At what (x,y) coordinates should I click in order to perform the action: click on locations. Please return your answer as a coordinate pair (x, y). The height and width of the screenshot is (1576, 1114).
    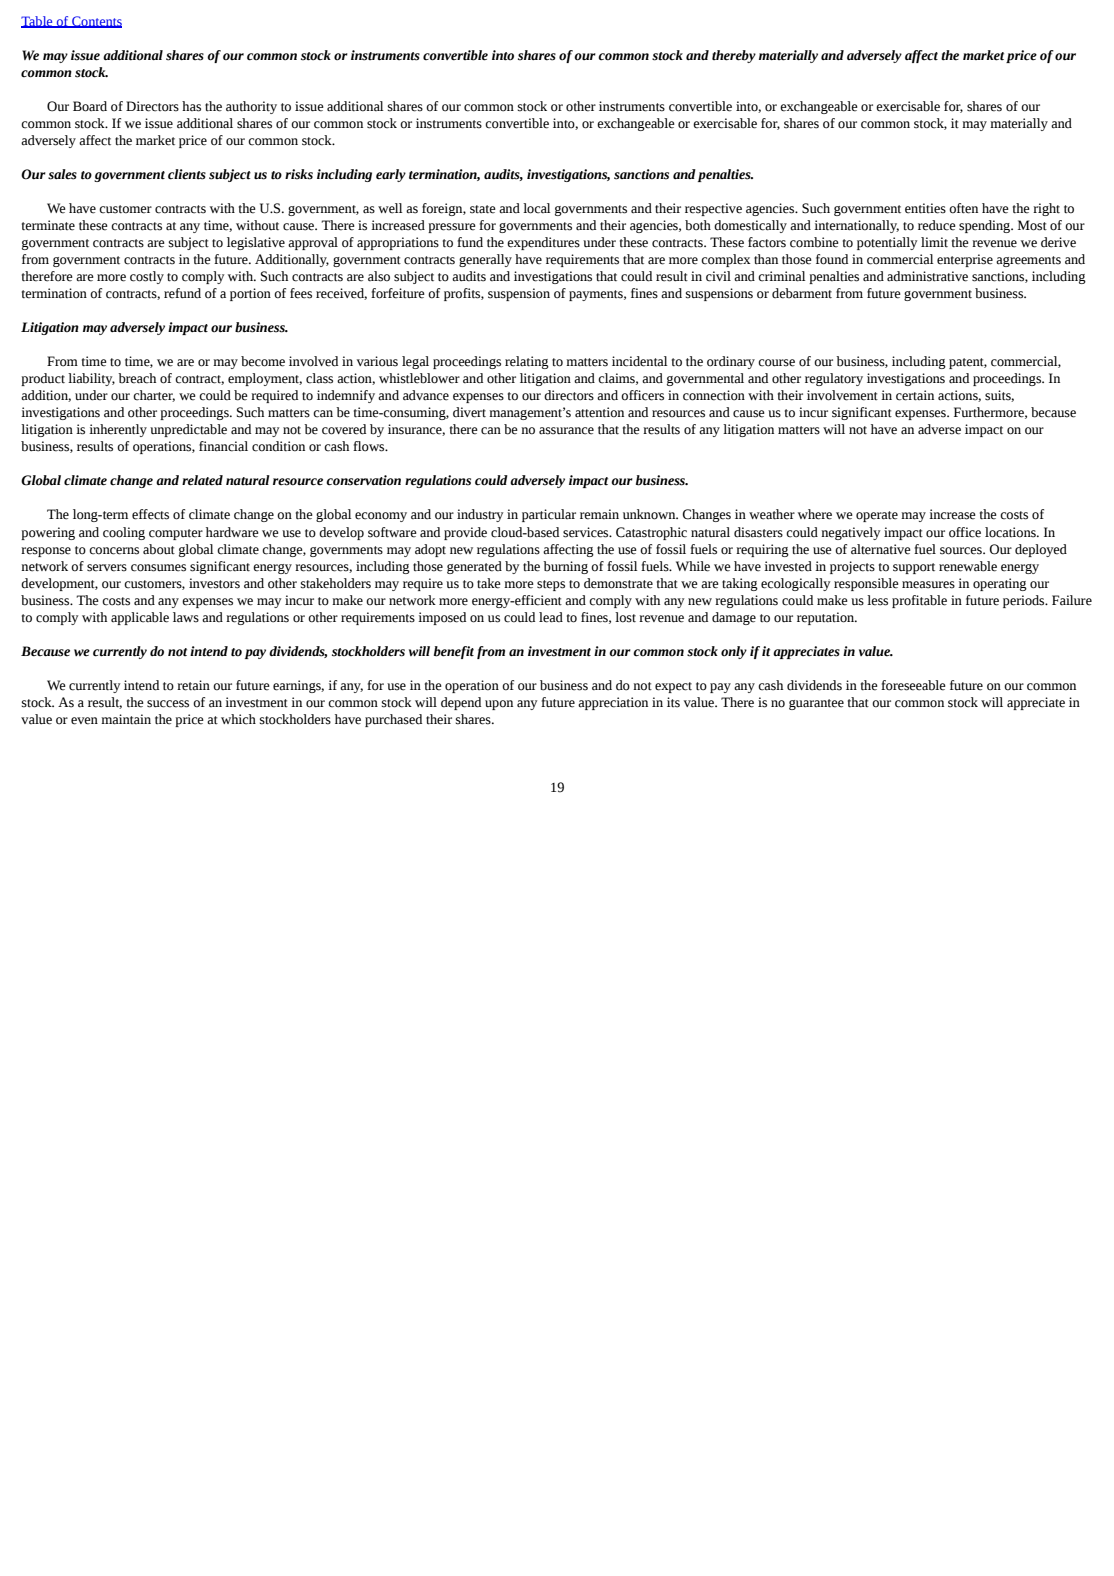
    Looking at the image, I should click on (1011, 532).
